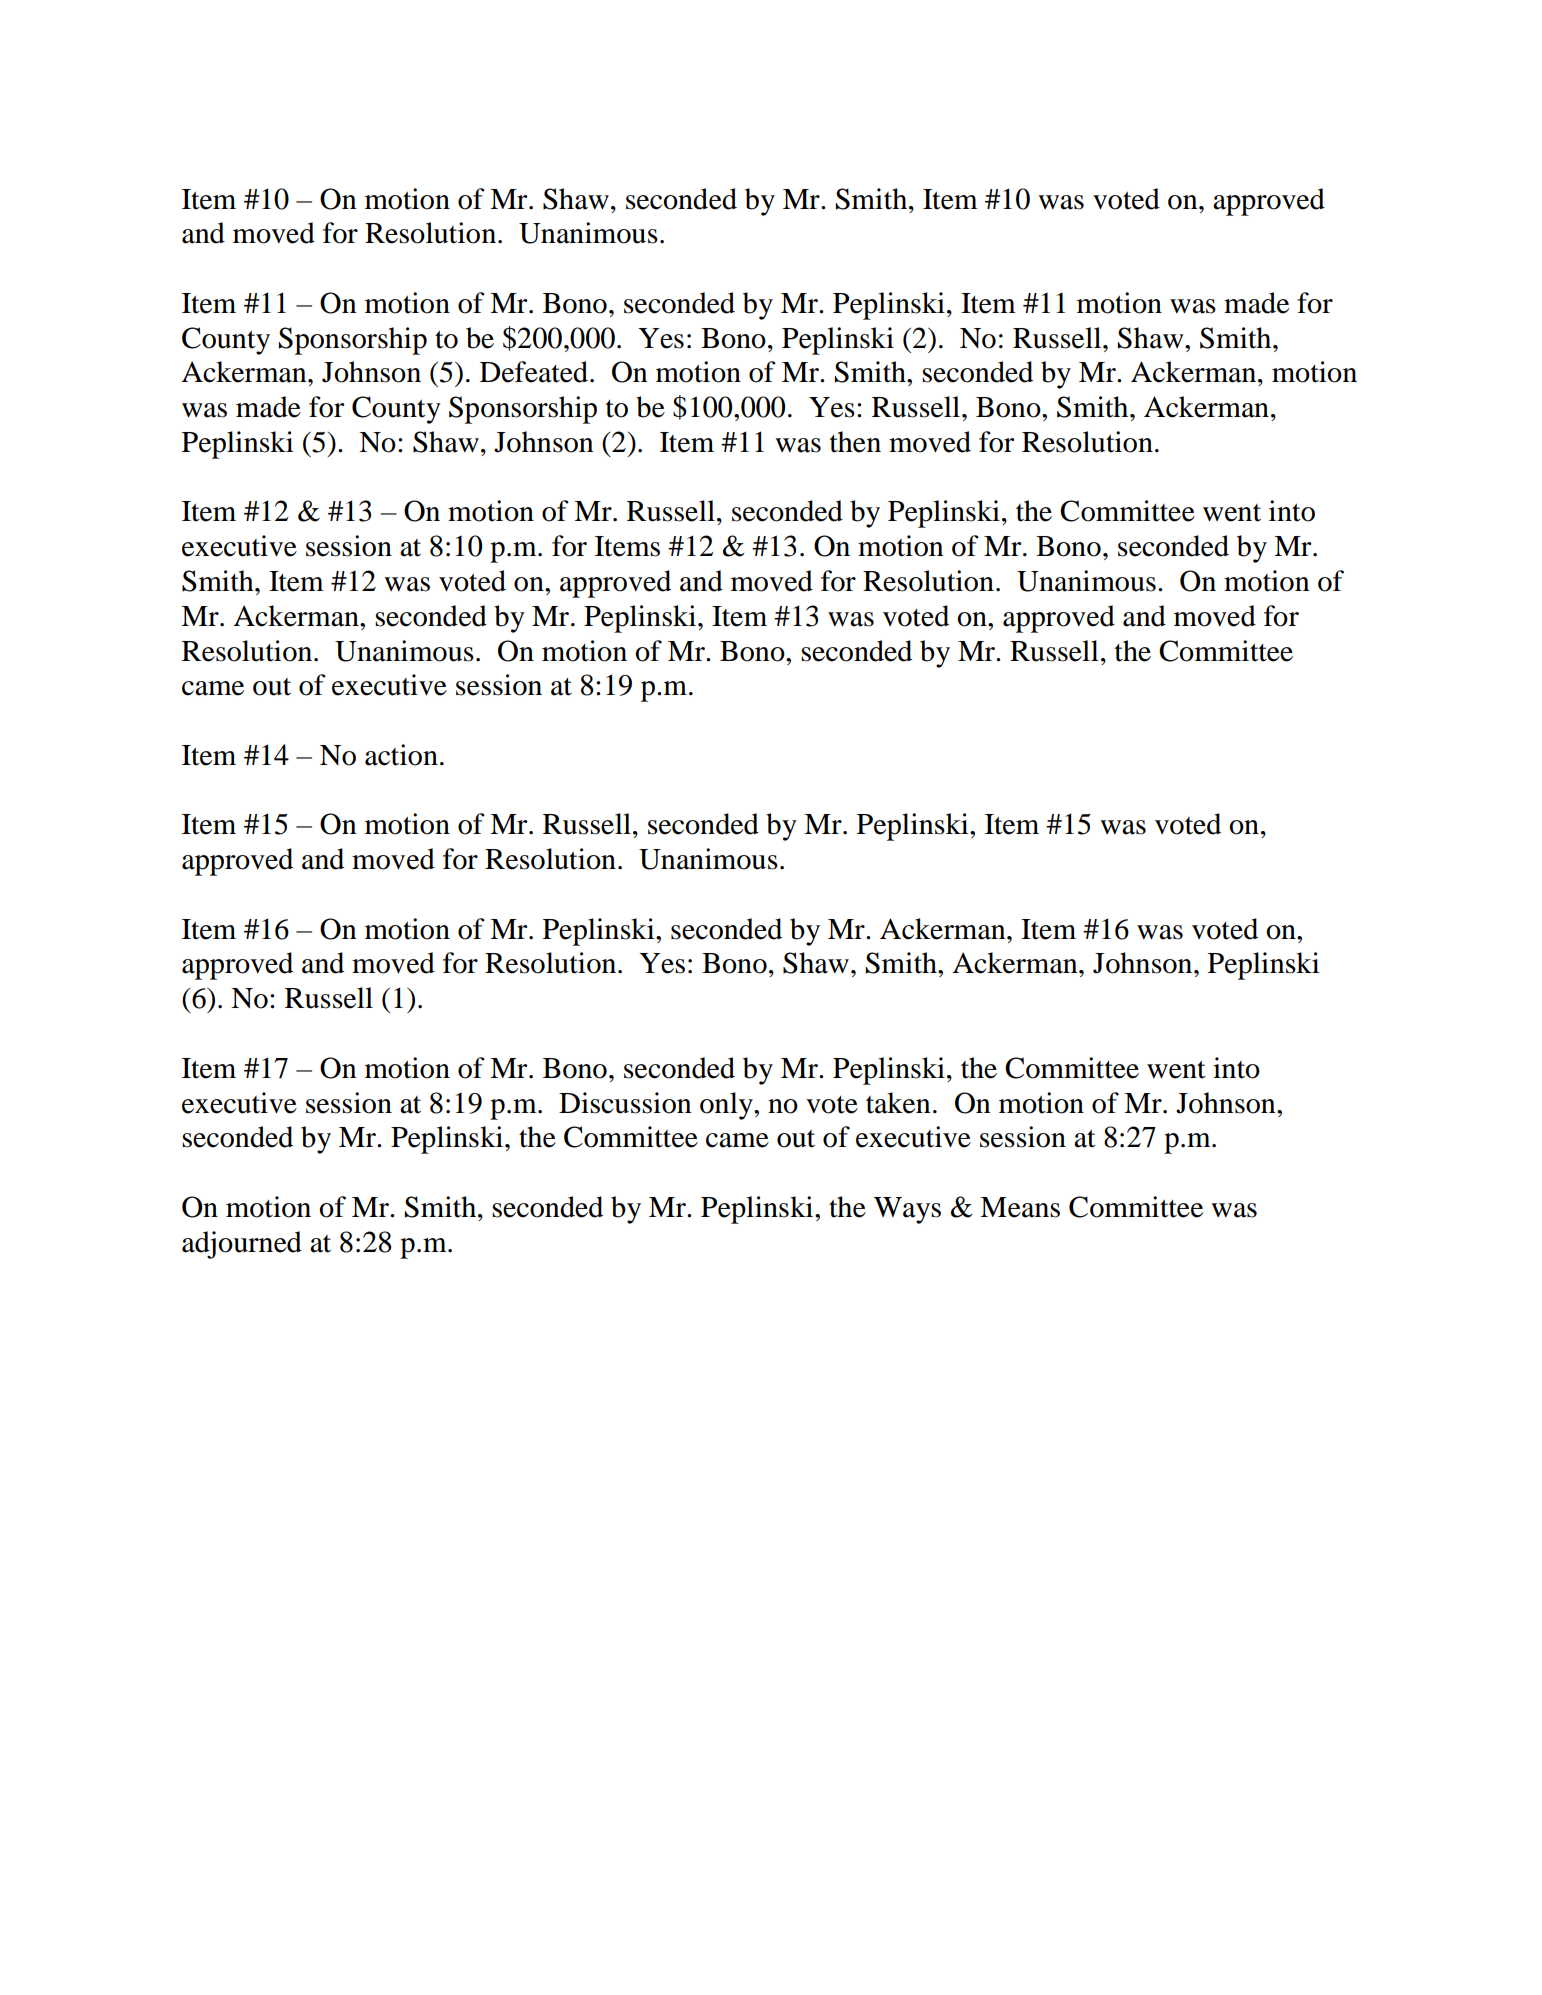 Image resolution: width=1542 pixels, height=1995 pixels. Describe the element at coordinates (727, 1106) in the page. I see `only` at that location.
